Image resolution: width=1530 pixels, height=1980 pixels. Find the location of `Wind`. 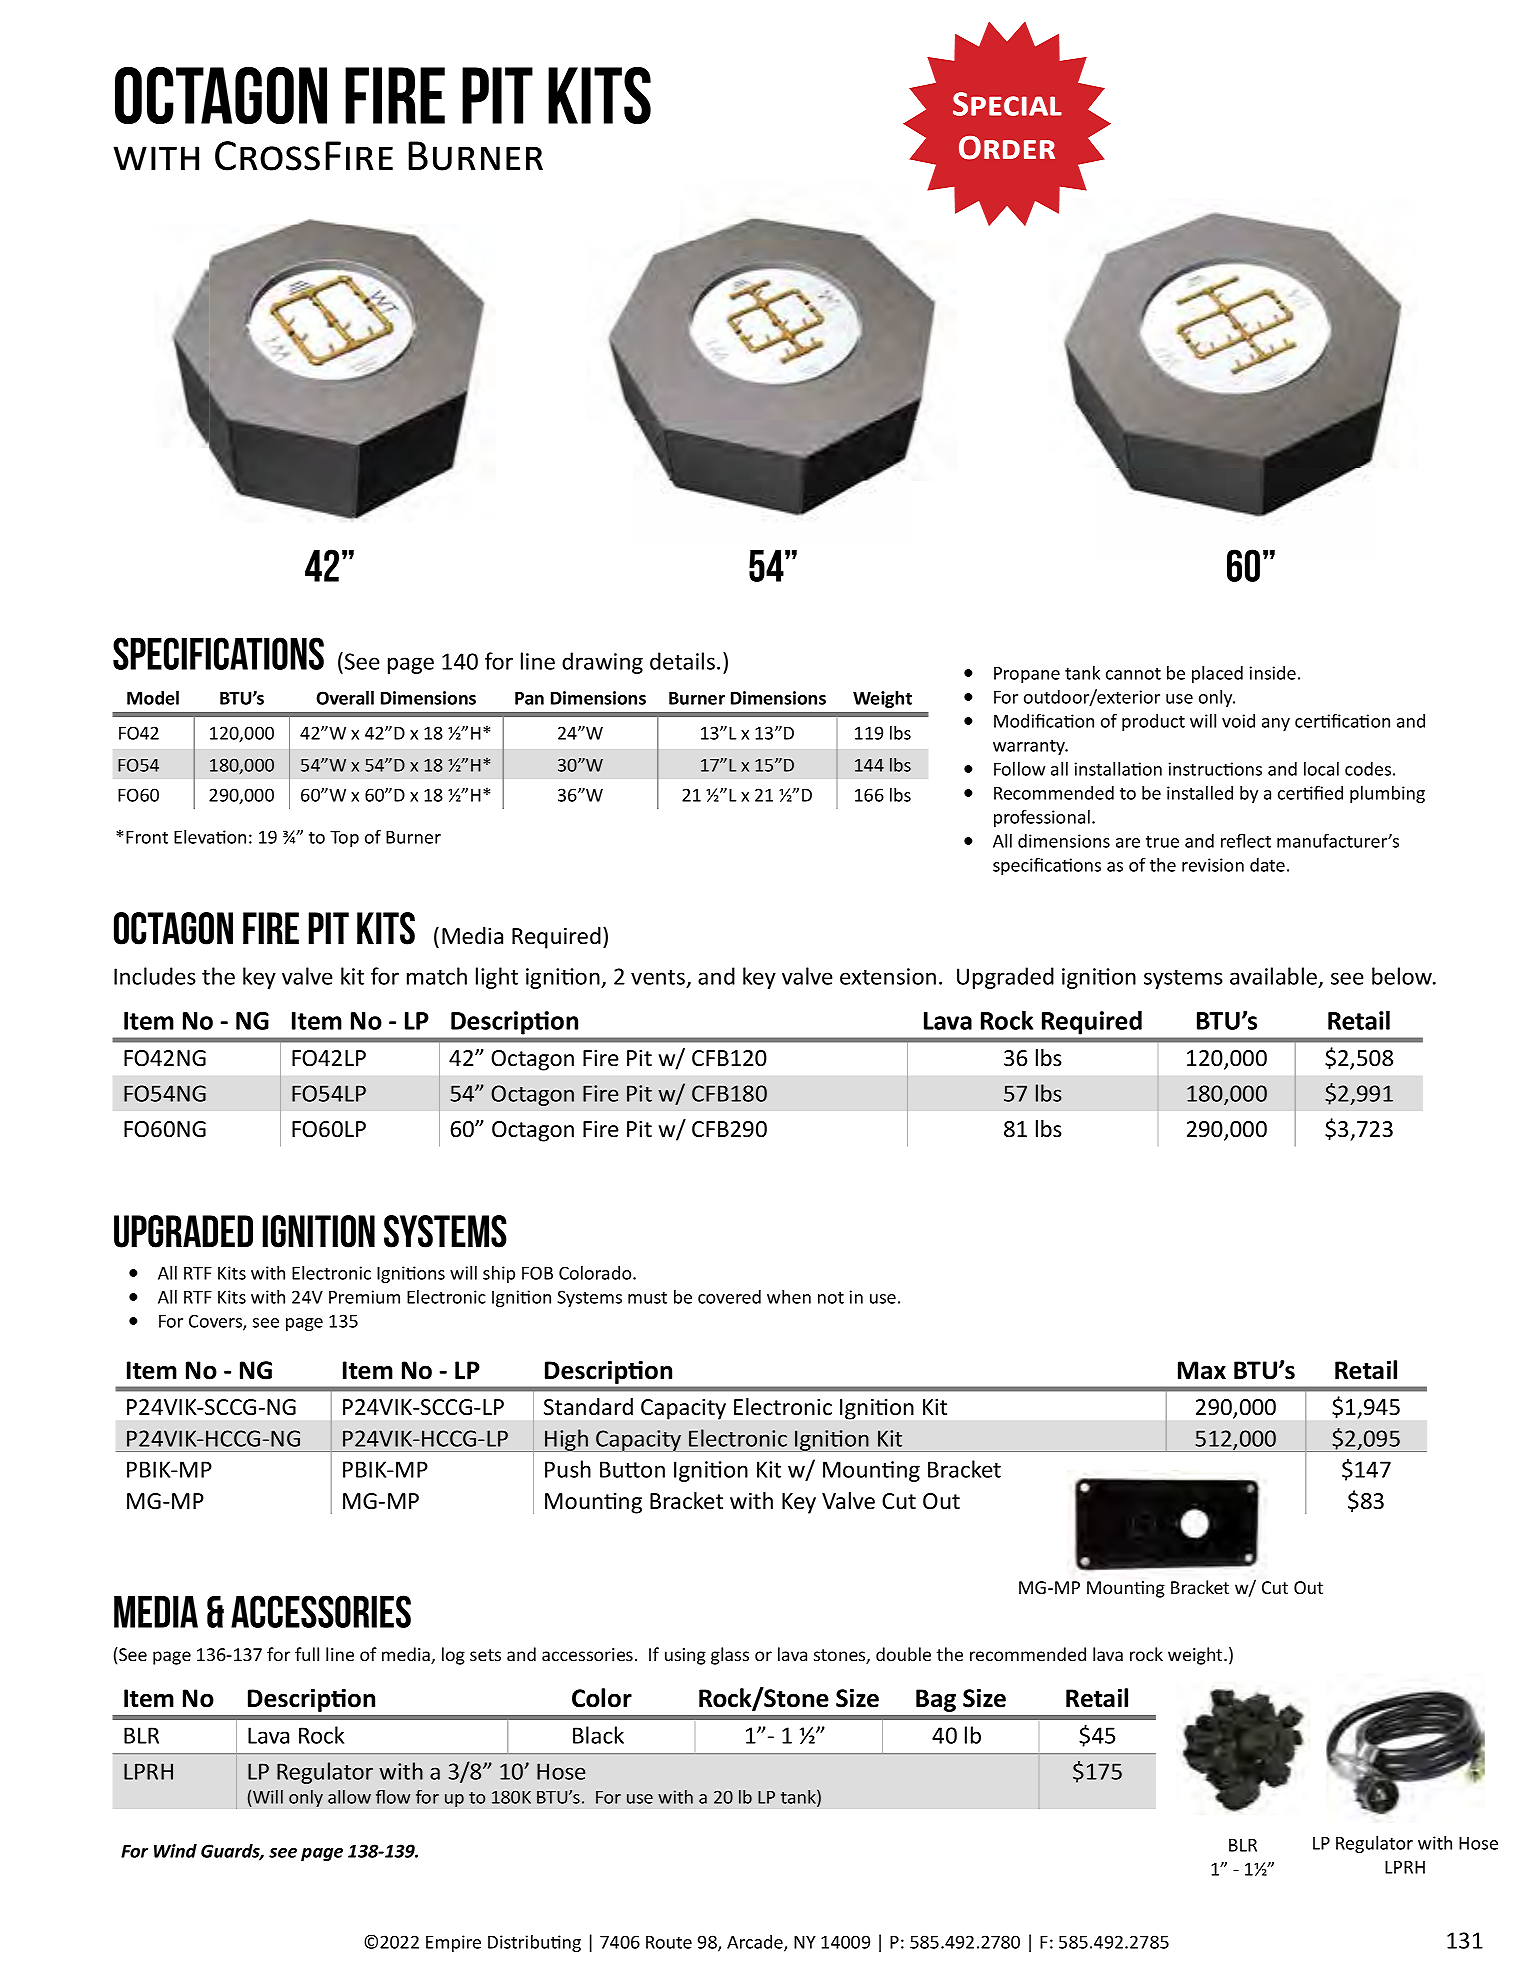

Wind is located at coordinates (175, 1851).
